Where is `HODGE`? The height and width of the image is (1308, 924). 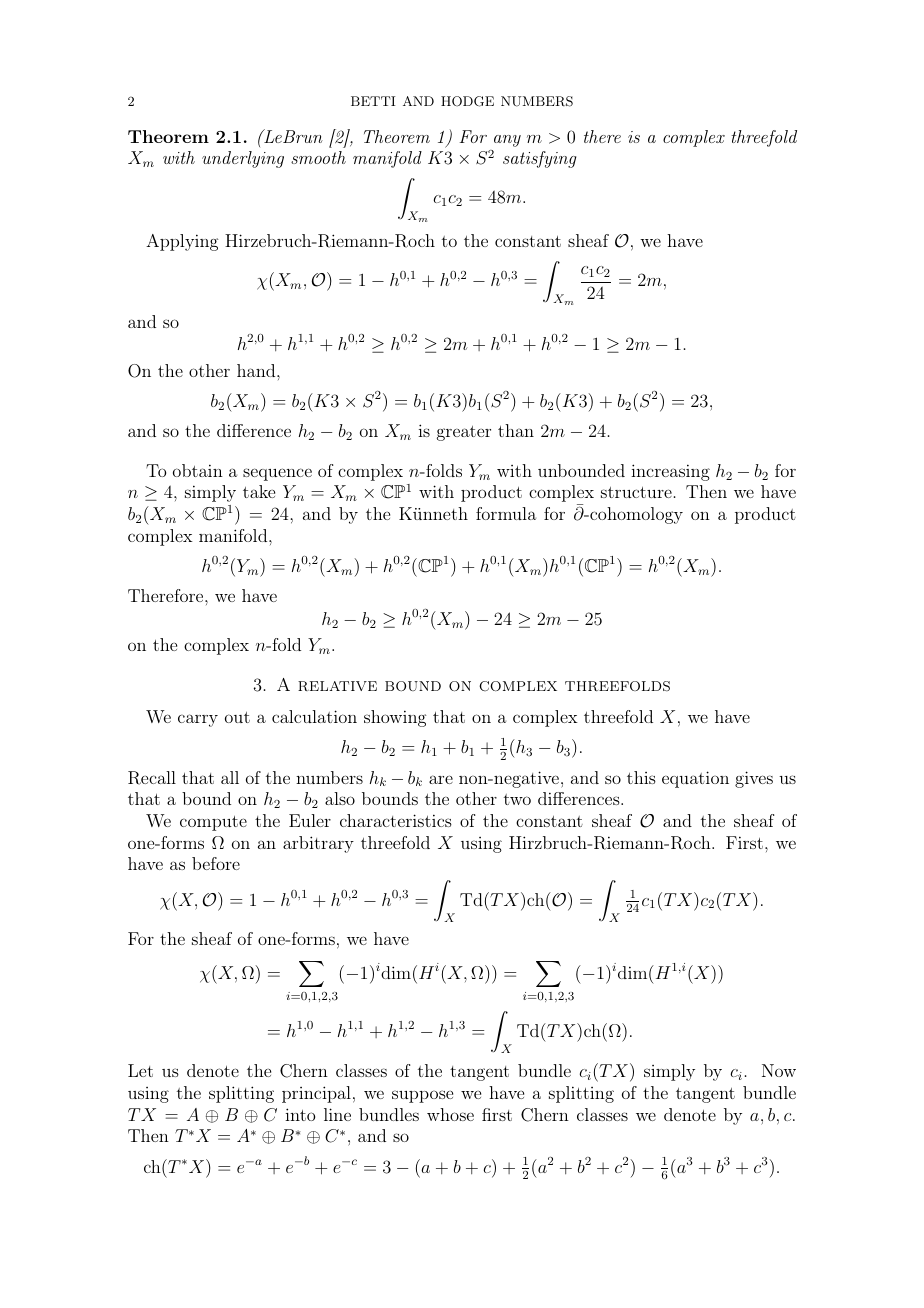
HODGE is located at coordinates (467, 101).
